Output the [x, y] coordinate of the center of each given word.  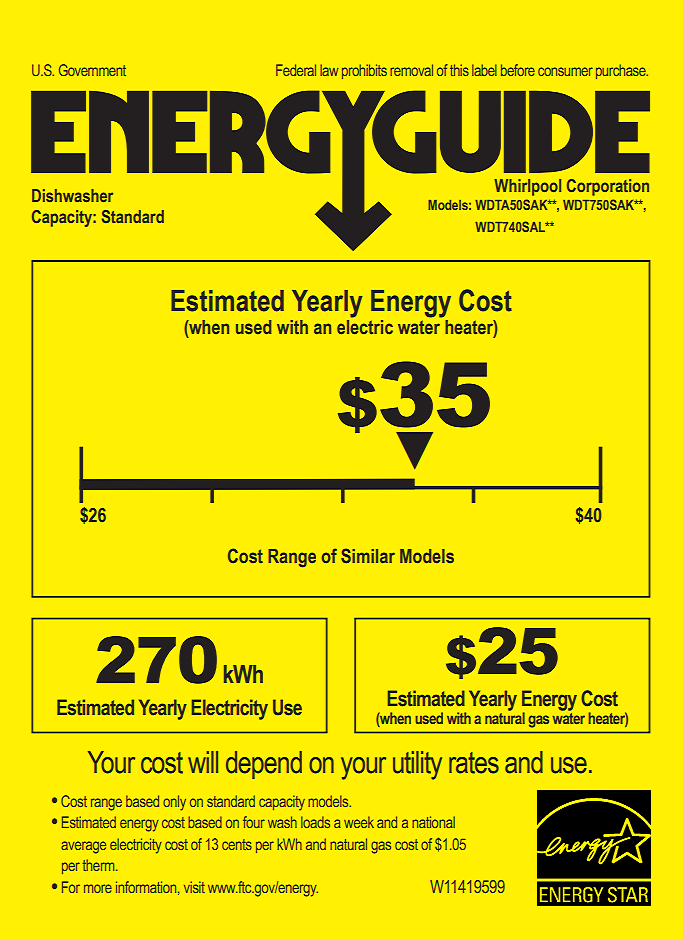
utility [417, 765]
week [359, 822]
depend [264, 765]
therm [100, 865]
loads [315, 822]
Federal [296, 70]
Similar [368, 555]
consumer [565, 71]
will [203, 762]
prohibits [364, 71]
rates [474, 763]
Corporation [608, 187]
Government [92, 70]
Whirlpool [528, 187]
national [434, 822]
